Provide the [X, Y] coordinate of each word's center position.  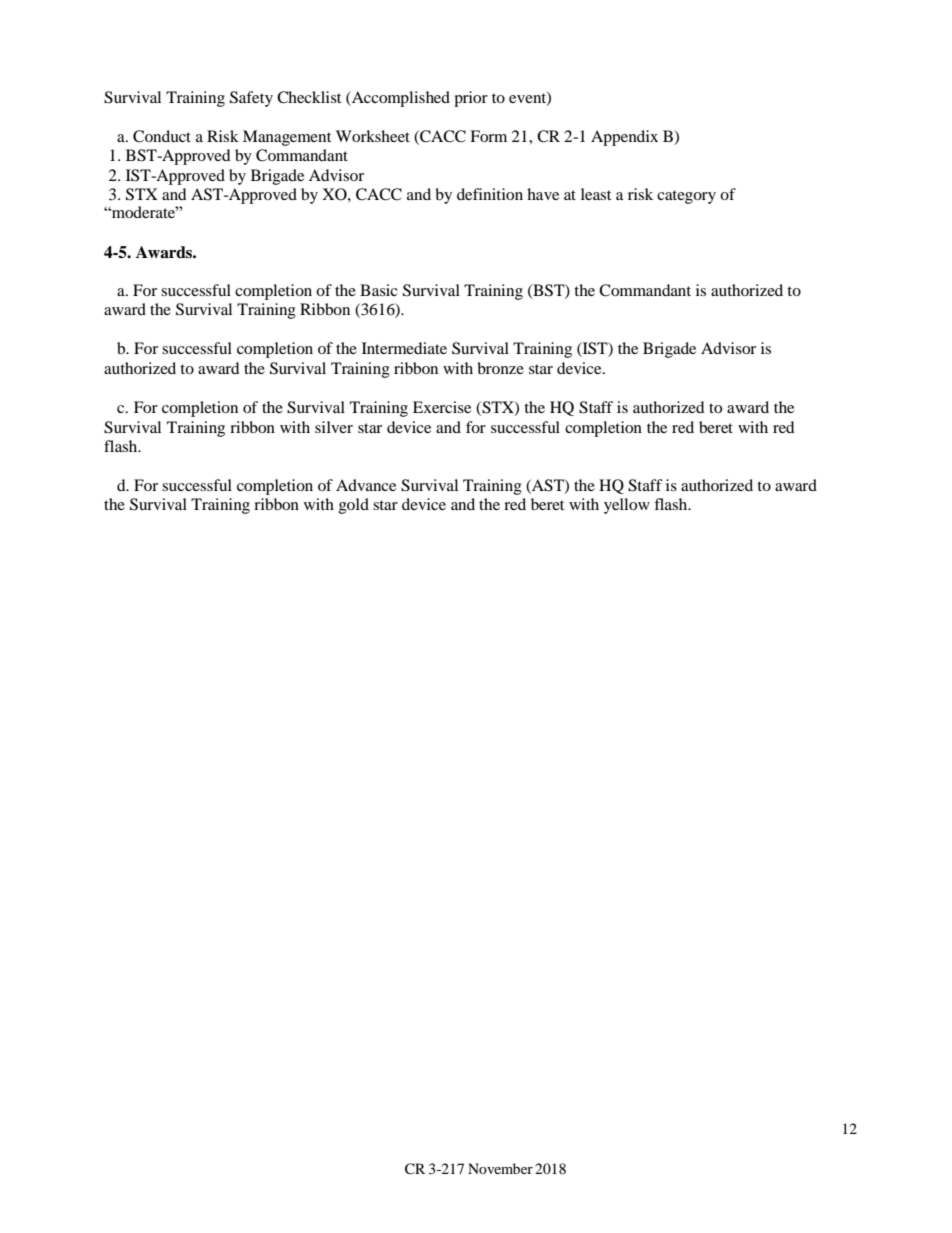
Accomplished [400, 99]
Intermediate [404, 348]
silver [334, 427]
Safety [251, 99]
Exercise [442, 407]
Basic [379, 290]
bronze [500, 368]
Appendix [624, 138]
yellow [627, 506]
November [500, 1168]
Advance [366, 485]
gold [354, 506]
